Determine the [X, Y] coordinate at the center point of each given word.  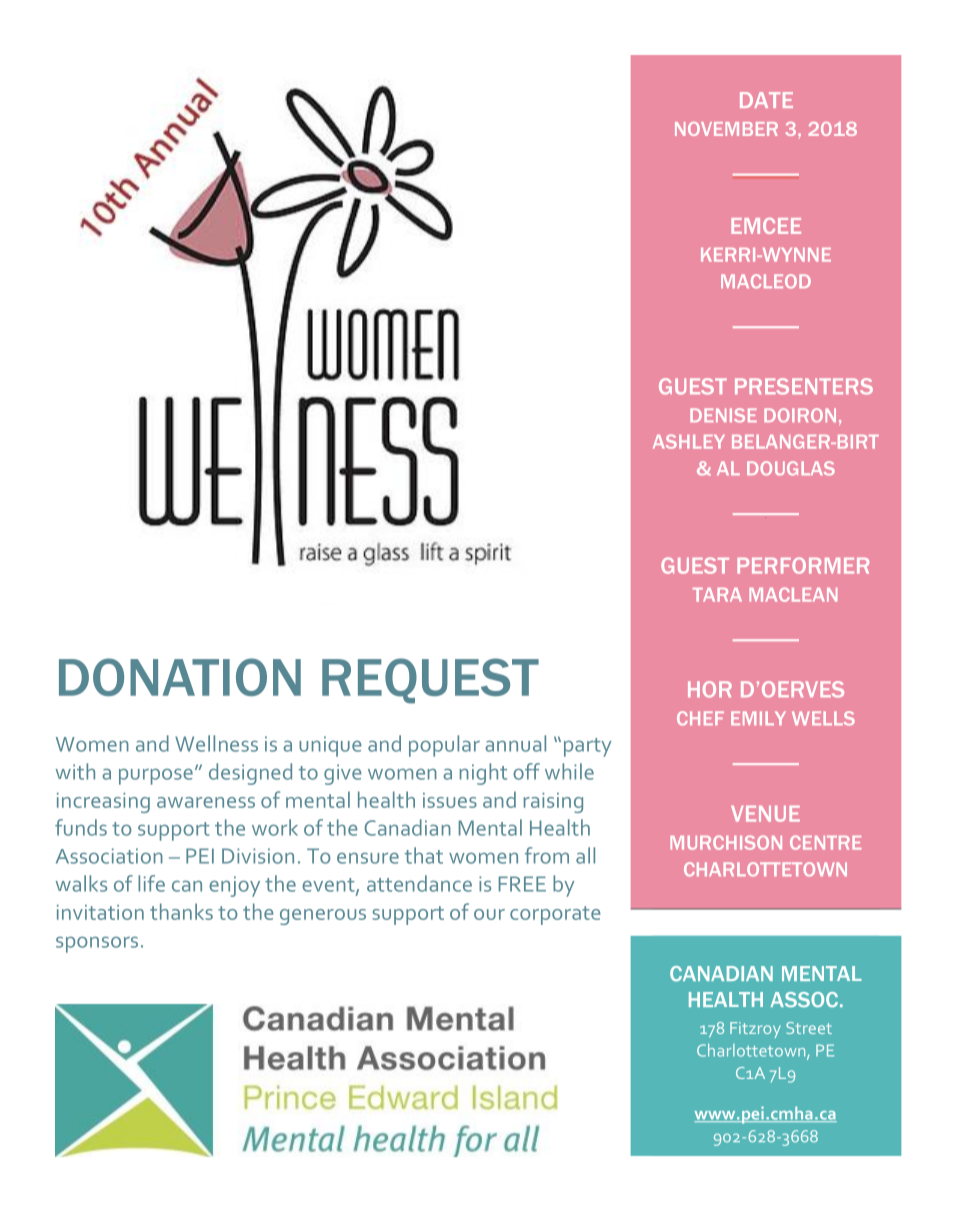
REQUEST [430, 681]
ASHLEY [689, 441]
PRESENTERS [804, 386]
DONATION [180, 677]
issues [450, 800]
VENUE [765, 814]
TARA [717, 595]
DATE [766, 100]
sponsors [97, 944]
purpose [156, 776]
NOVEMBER [726, 129]
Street [809, 1028]
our [489, 914]
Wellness [216, 743]
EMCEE [766, 226]
